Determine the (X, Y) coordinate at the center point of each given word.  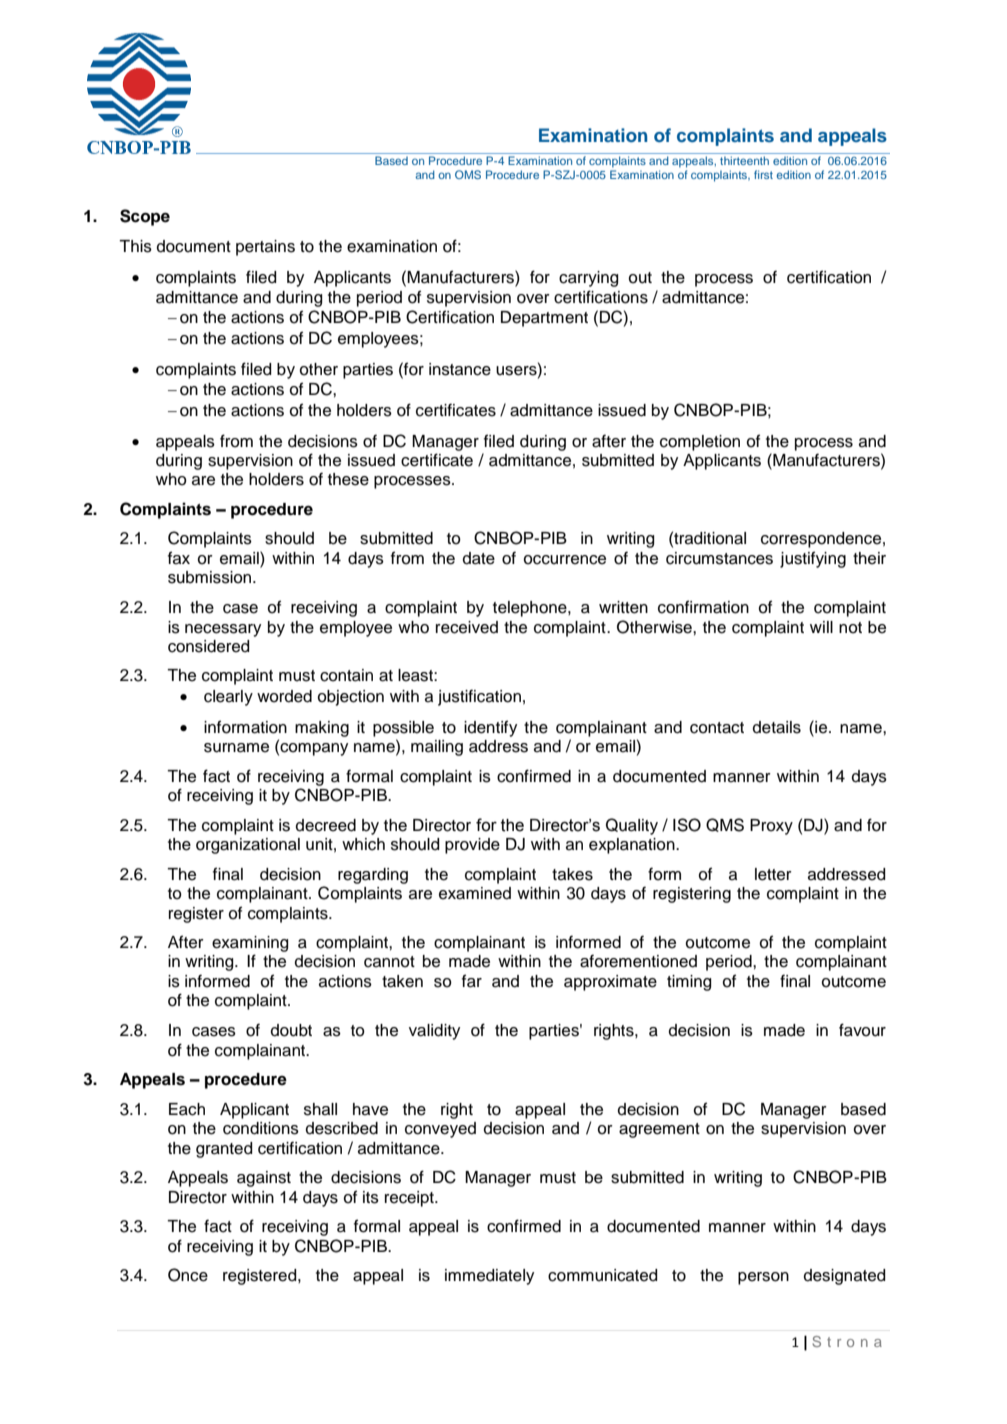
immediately (489, 1277)
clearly (228, 698)
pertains (265, 248)
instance (460, 369)
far (472, 981)
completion (700, 443)
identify (490, 728)
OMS (468, 174)
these (348, 479)
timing (689, 983)
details (777, 727)
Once (188, 1275)
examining (250, 944)
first (763, 174)
